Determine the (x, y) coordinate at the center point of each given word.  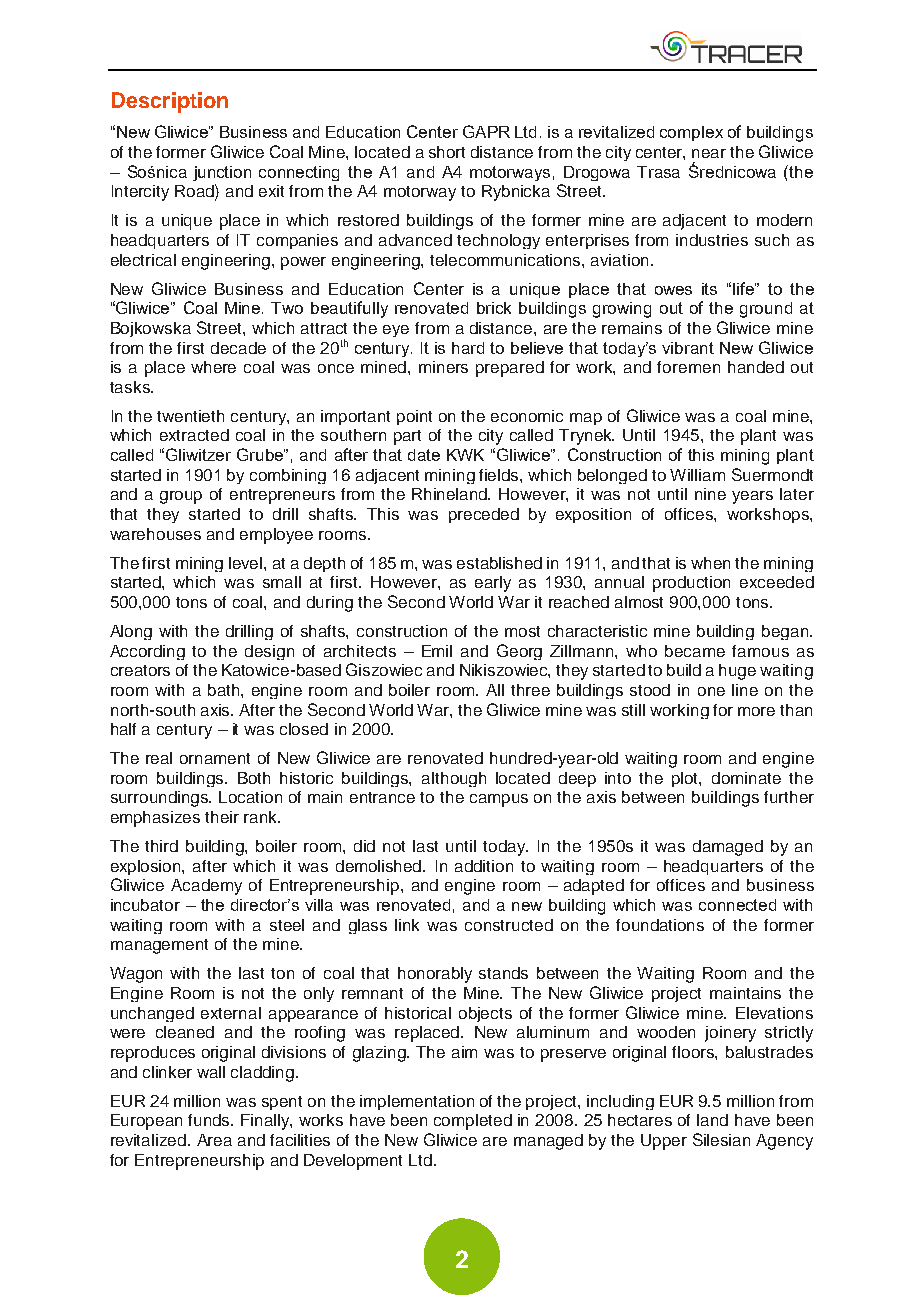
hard (468, 348)
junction (222, 173)
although (454, 779)
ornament (215, 758)
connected (737, 905)
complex (691, 133)
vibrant (688, 348)
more (756, 711)
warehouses (155, 534)
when (710, 563)
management (159, 946)
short (447, 152)
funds (210, 1120)
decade (238, 348)
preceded (484, 515)
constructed (509, 925)
